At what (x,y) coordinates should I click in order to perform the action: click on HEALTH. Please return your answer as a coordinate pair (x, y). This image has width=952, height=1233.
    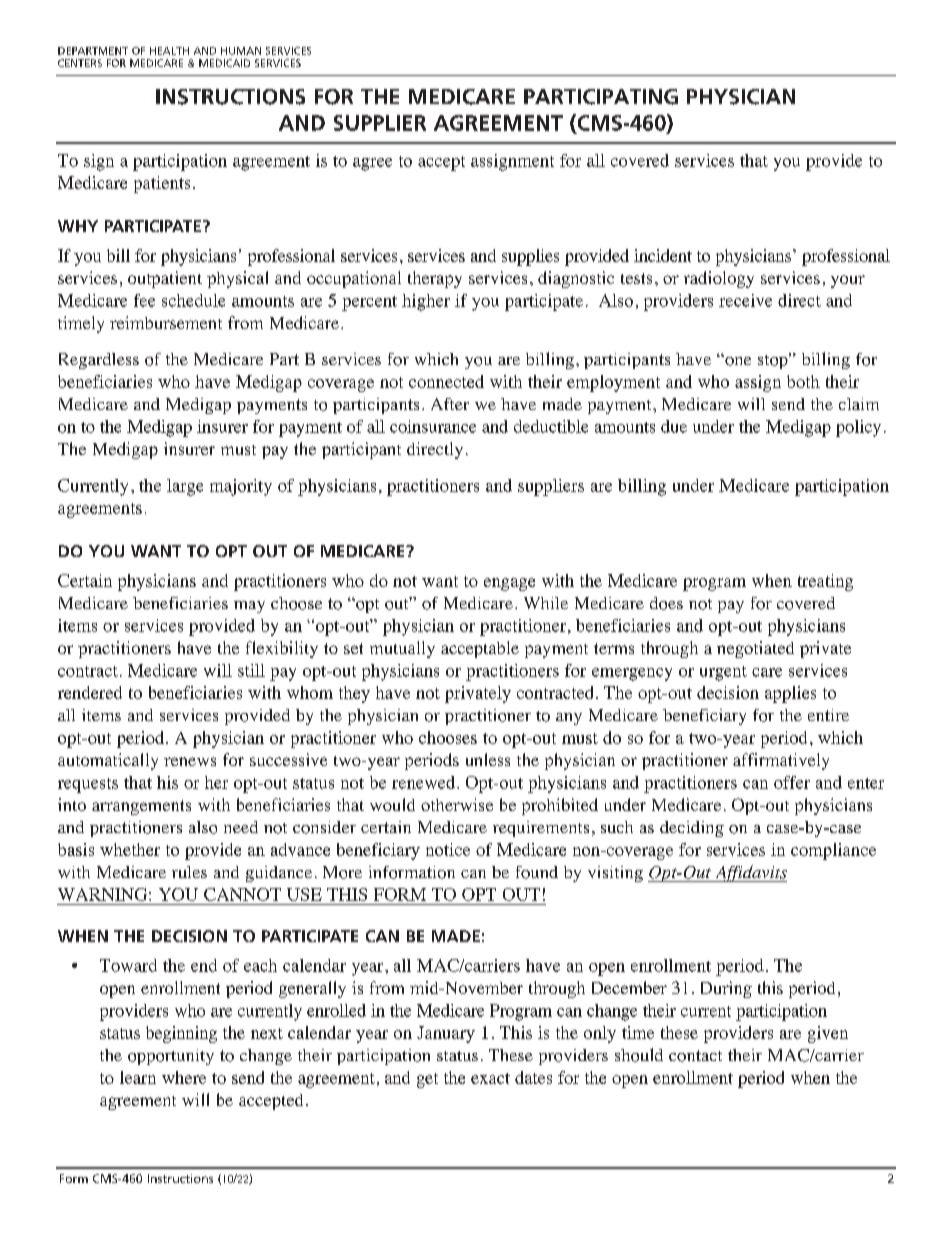
    Looking at the image, I should click on (169, 51).
